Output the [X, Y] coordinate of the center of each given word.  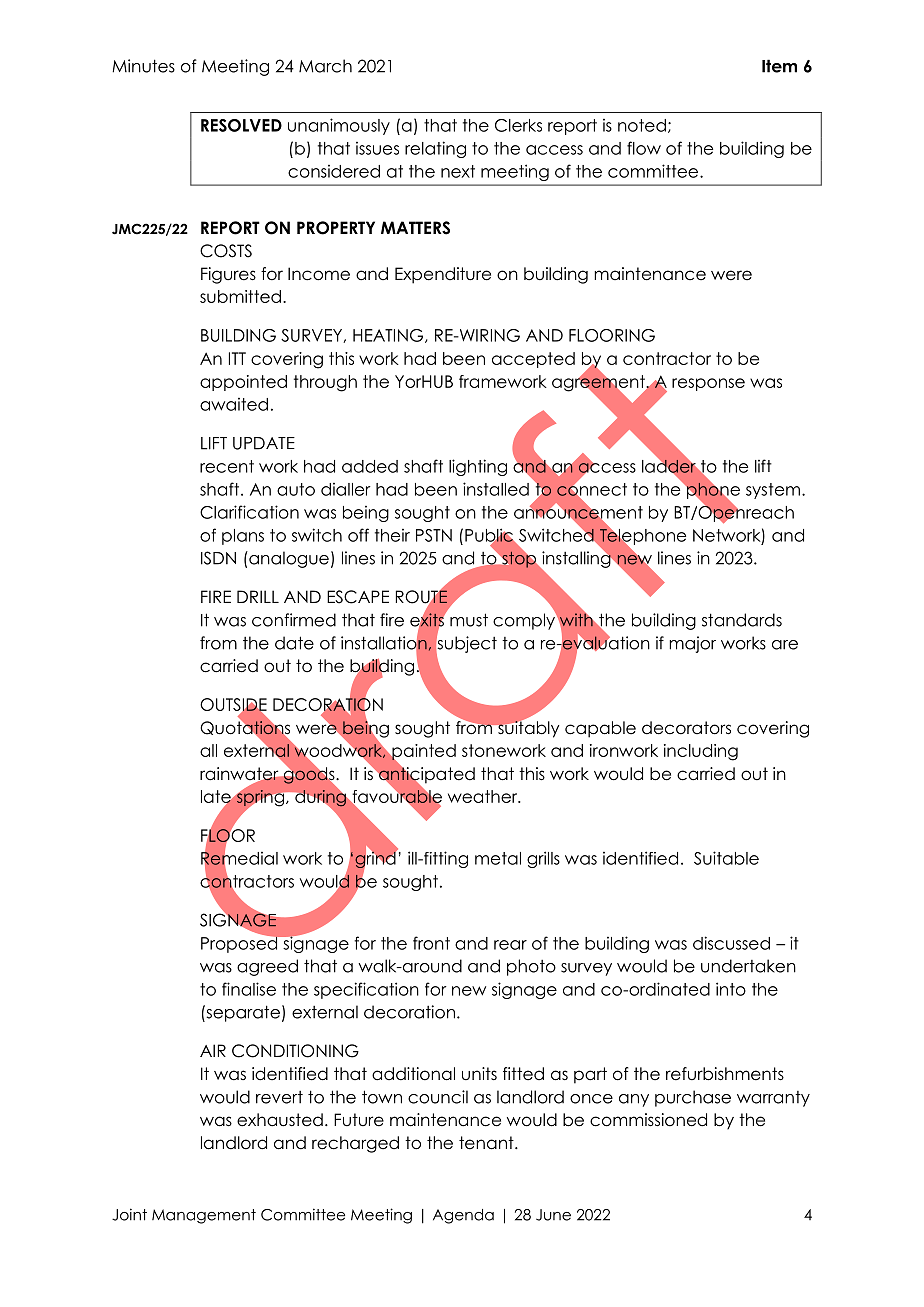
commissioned [648, 1120]
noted [642, 125]
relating [435, 149]
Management [204, 1216]
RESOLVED [241, 125]
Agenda [463, 1216]
